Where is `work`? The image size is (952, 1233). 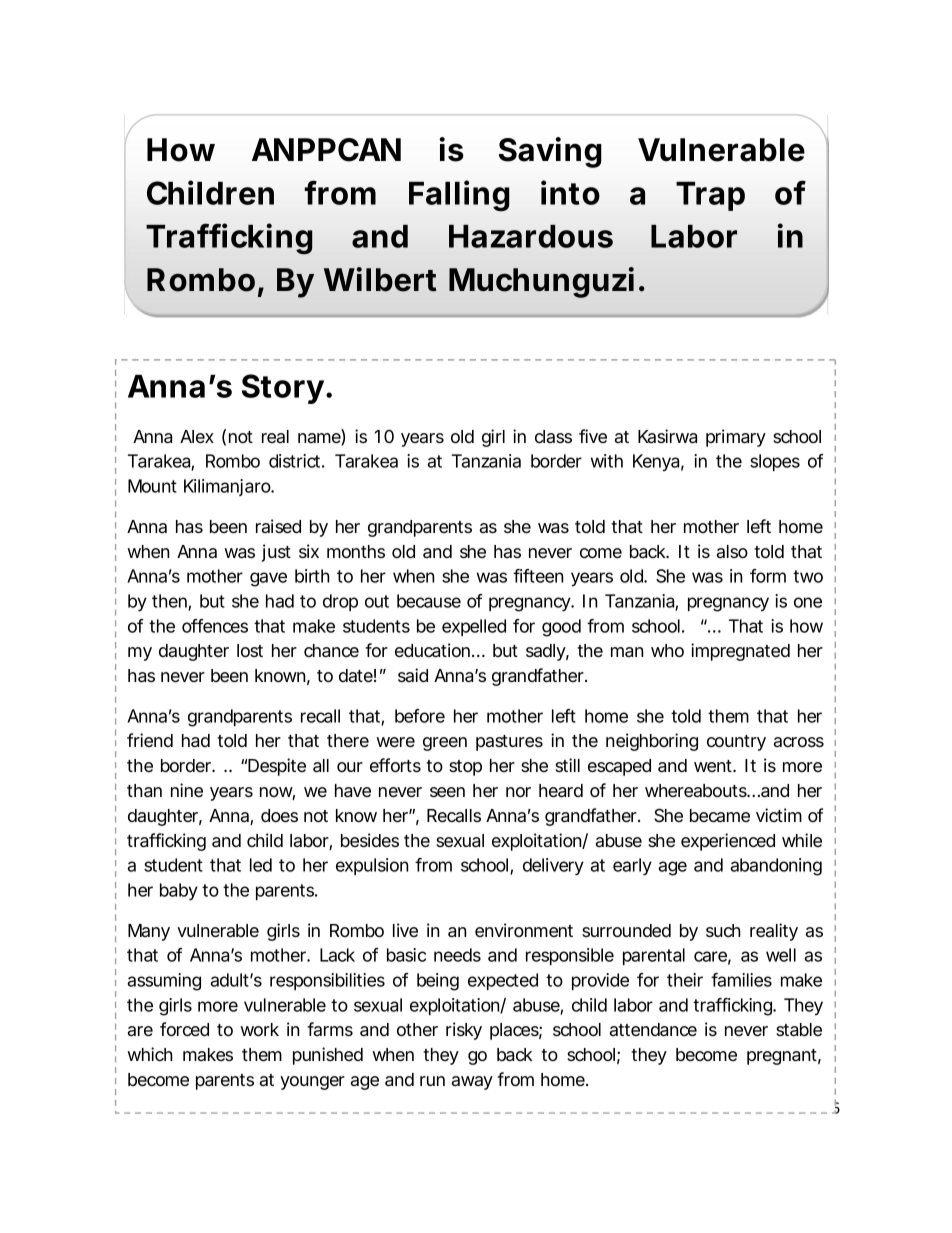 work is located at coordinates (259, 1029).
